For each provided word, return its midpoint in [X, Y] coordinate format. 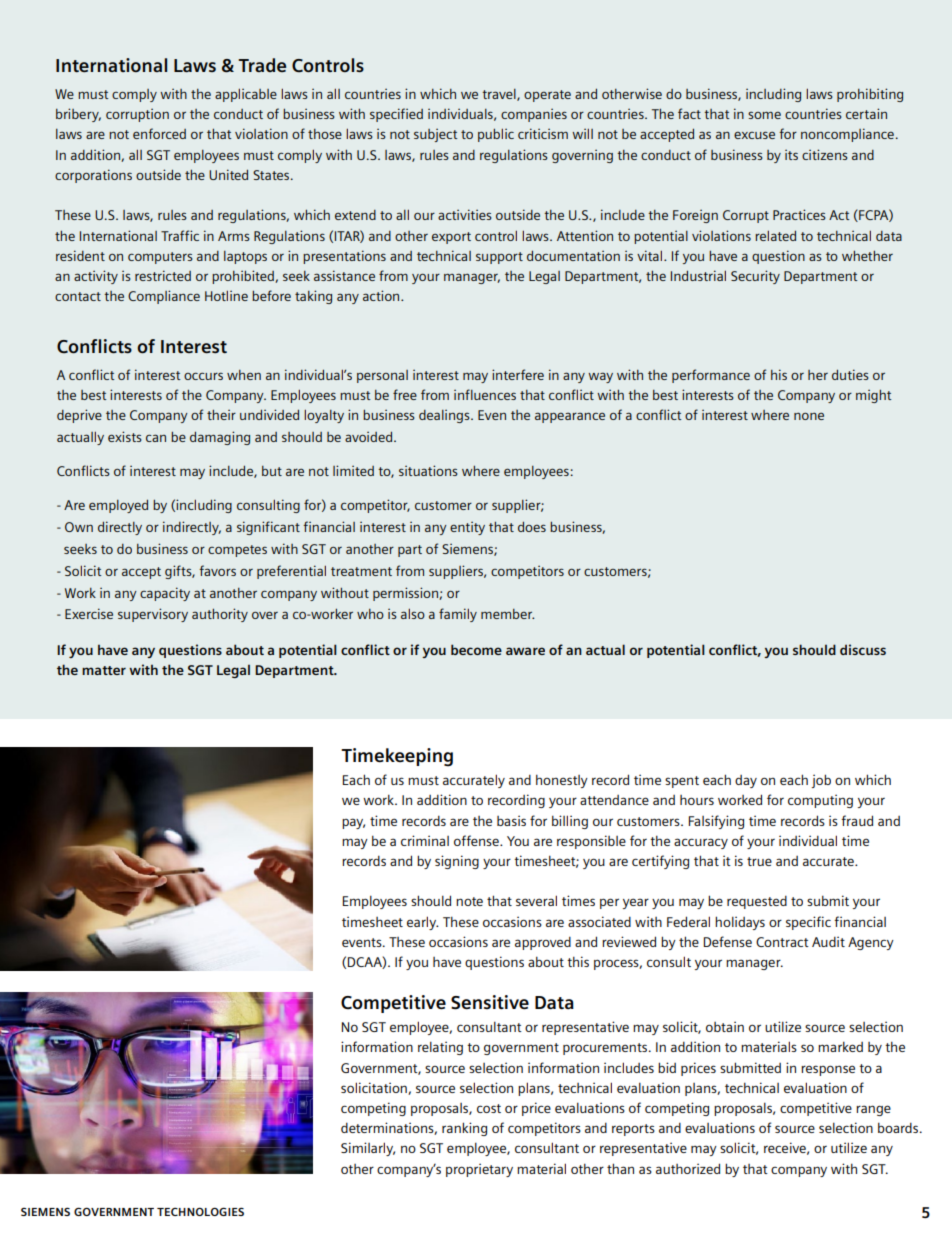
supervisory [153, 615]
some [764, 115]
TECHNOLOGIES [200, 1211]
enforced [159, 133]
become [476, 649]
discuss [863, 649]
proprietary [479, 1170]
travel [500, 95]
